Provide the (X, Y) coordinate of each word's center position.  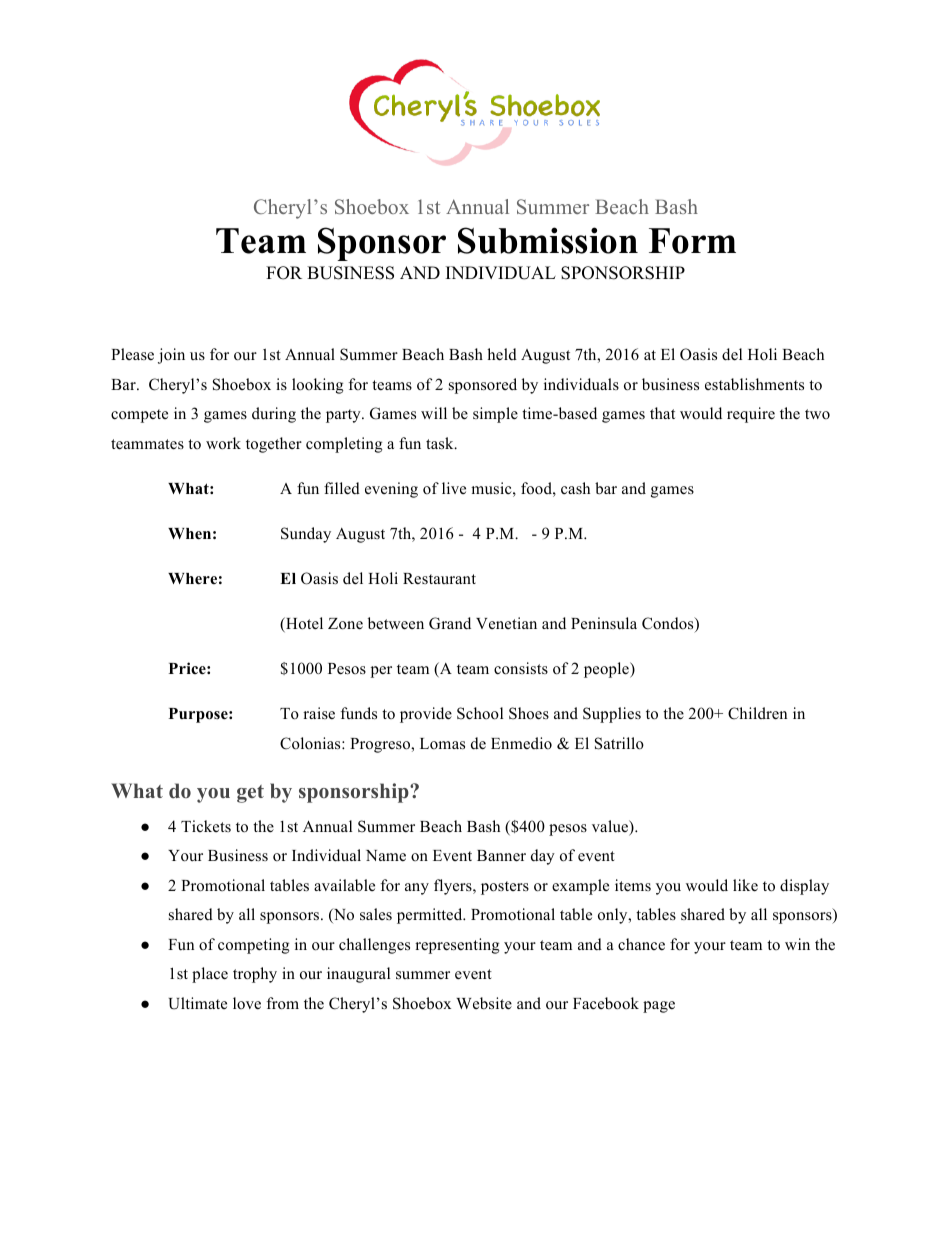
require (751, 415)
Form (692, 241)
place (210, 975)
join (171, 356)
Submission (548, 240)
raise (319, 713)
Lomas (442, 744)
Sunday (306, 535)
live (454, 488)
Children (757, 713)
